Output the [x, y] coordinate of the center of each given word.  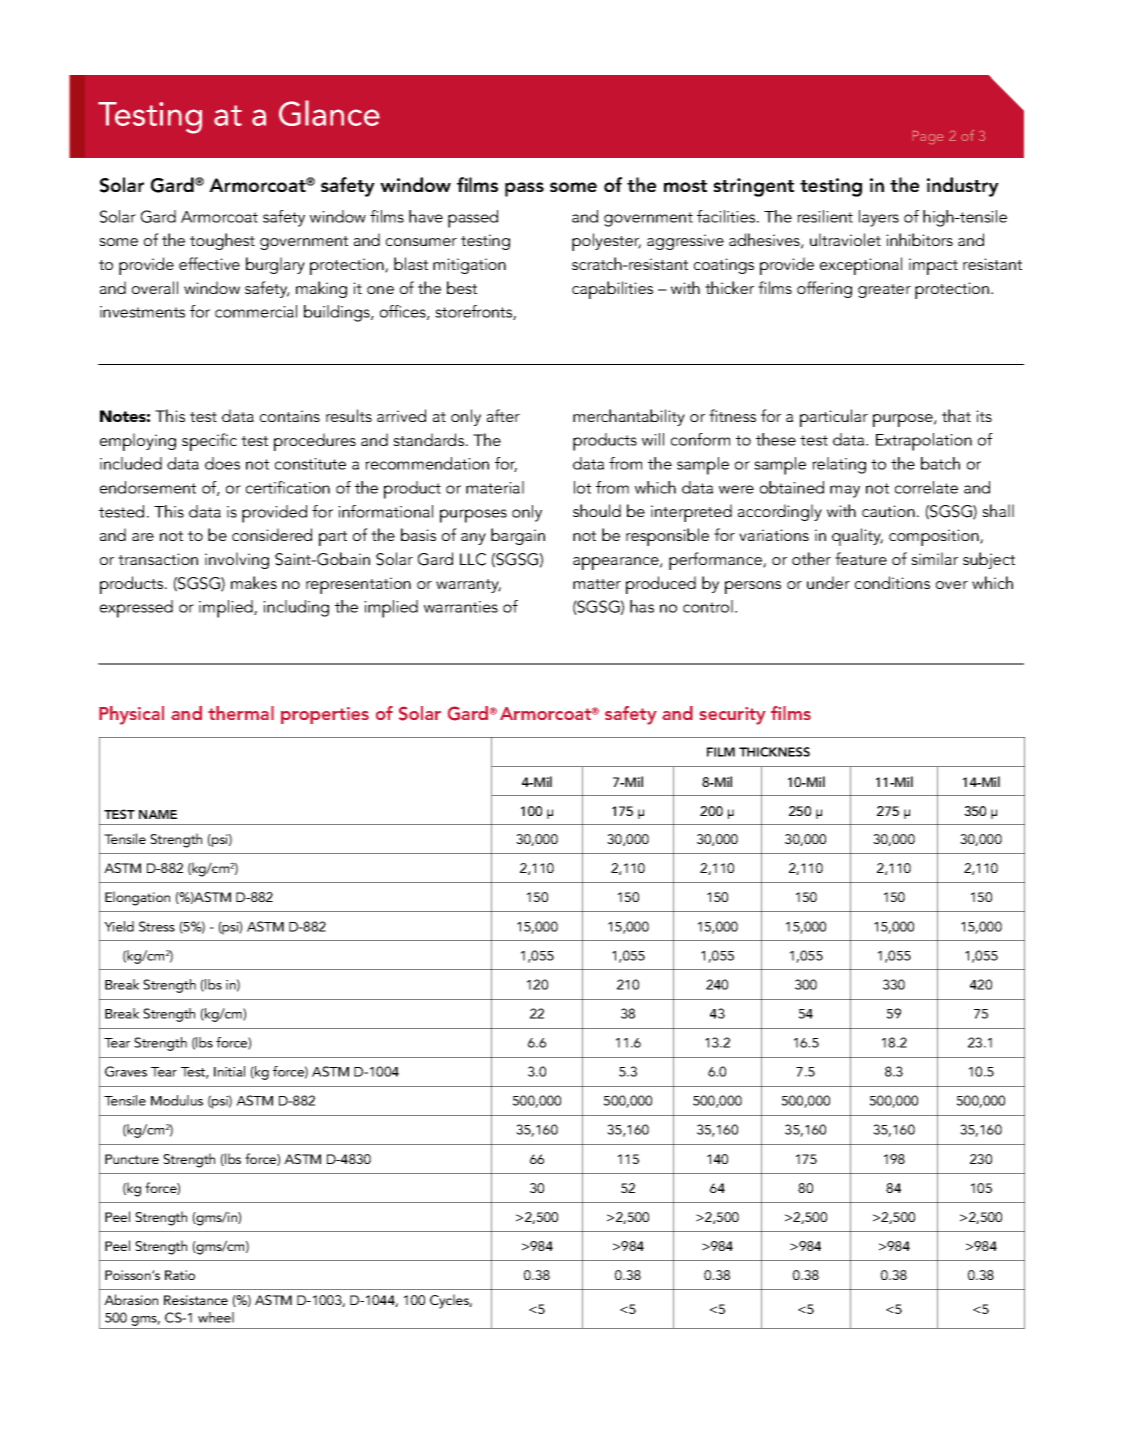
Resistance [196, 1300]
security [733, 716]
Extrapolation [924, 442]
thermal [241, 713]
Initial [229, 1071]
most [685, 186]
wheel [216, 1317]
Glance [329, 113]
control [708, 606]
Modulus [177, 1100]
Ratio [180, 1275]
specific [209, 442]
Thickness [774, 752]
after [503, 415]
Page [928, 137]
